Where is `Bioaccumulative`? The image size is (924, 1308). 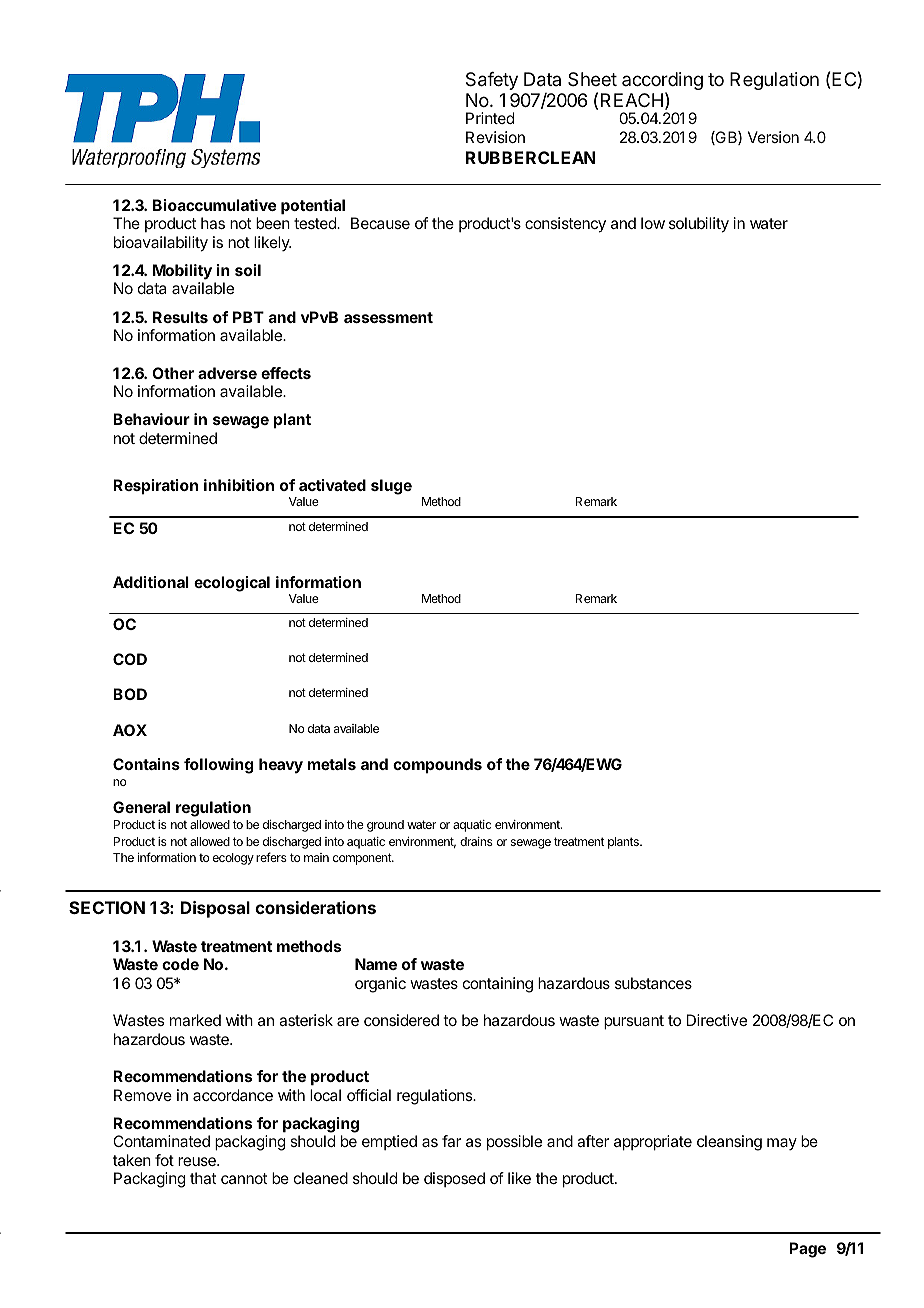
Bioaccumulative is located at coordinates (215, 205).
